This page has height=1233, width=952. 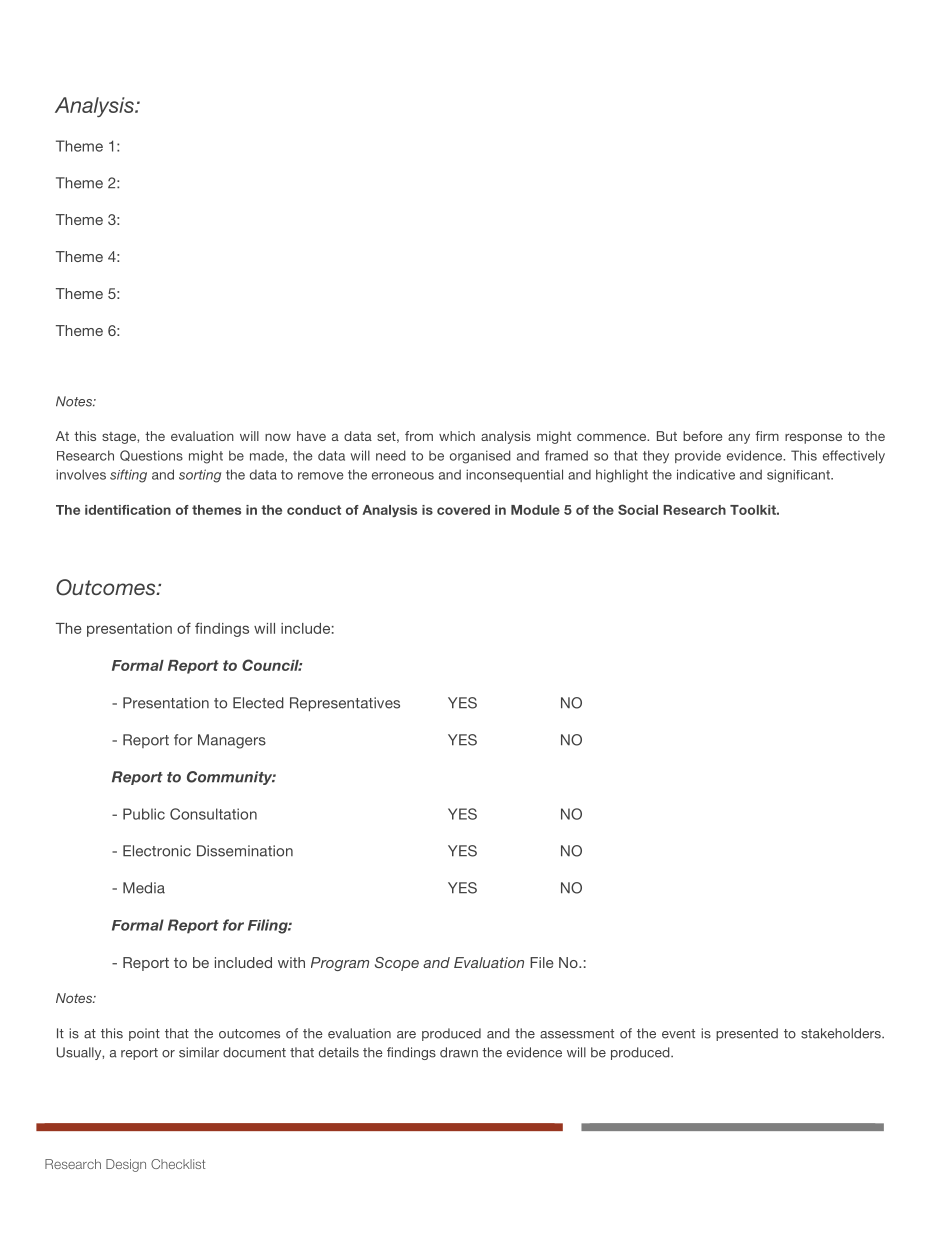 What do you see at coordinates (739, 438) in the page?
I see `any` at bounding box center [739, 438].
